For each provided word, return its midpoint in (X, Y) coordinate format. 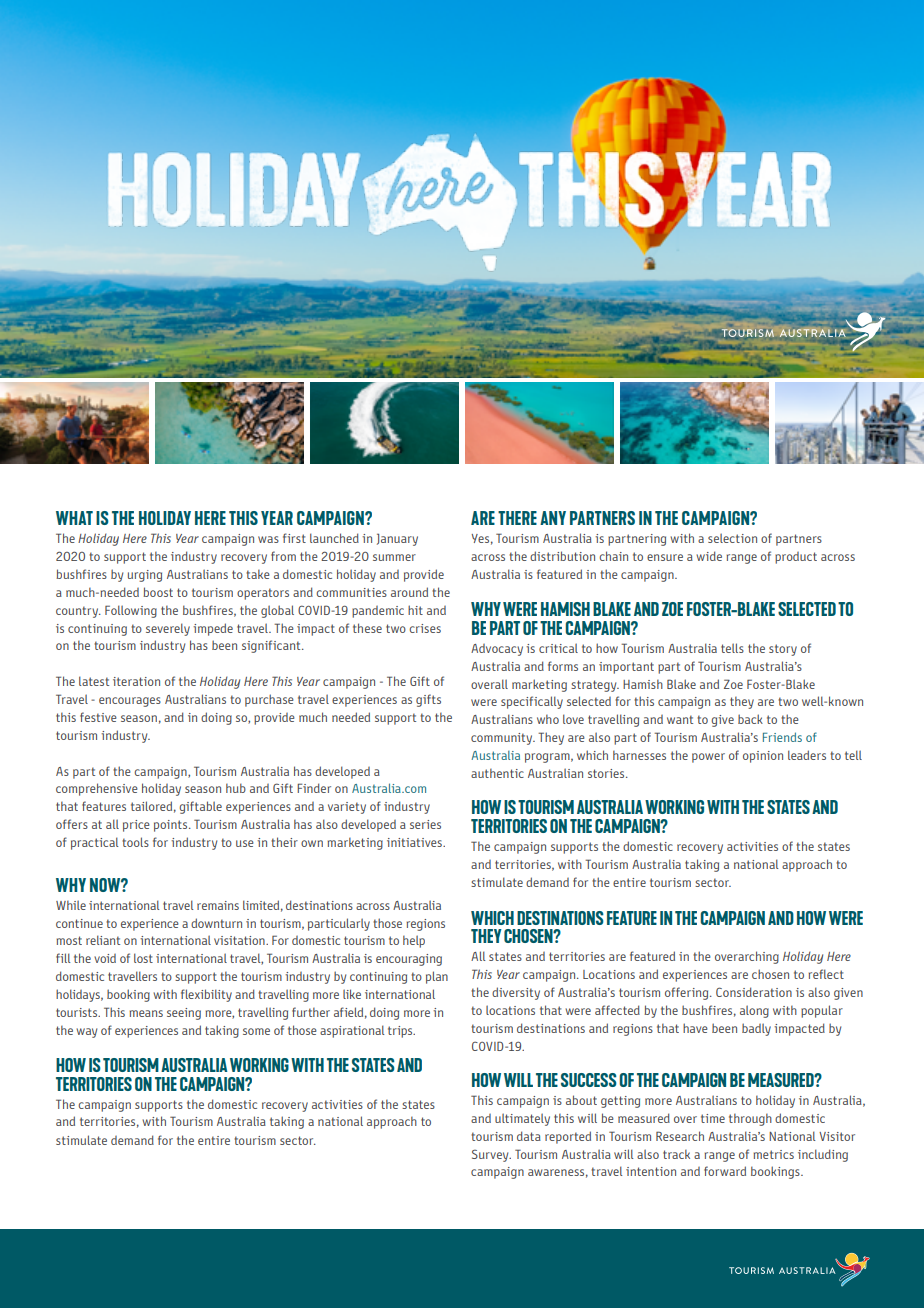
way (86, 1033)
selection (732, 538)
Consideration (754, 992)
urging (145, 576)
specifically (532, 702)
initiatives (415, 842)
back (750, 719)
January (397, 539)
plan (437, 977)
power (708, 758)
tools (135, 842)
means (146, 1013)
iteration (136, 681)
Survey (491, 1155)
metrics (773, 1154)
